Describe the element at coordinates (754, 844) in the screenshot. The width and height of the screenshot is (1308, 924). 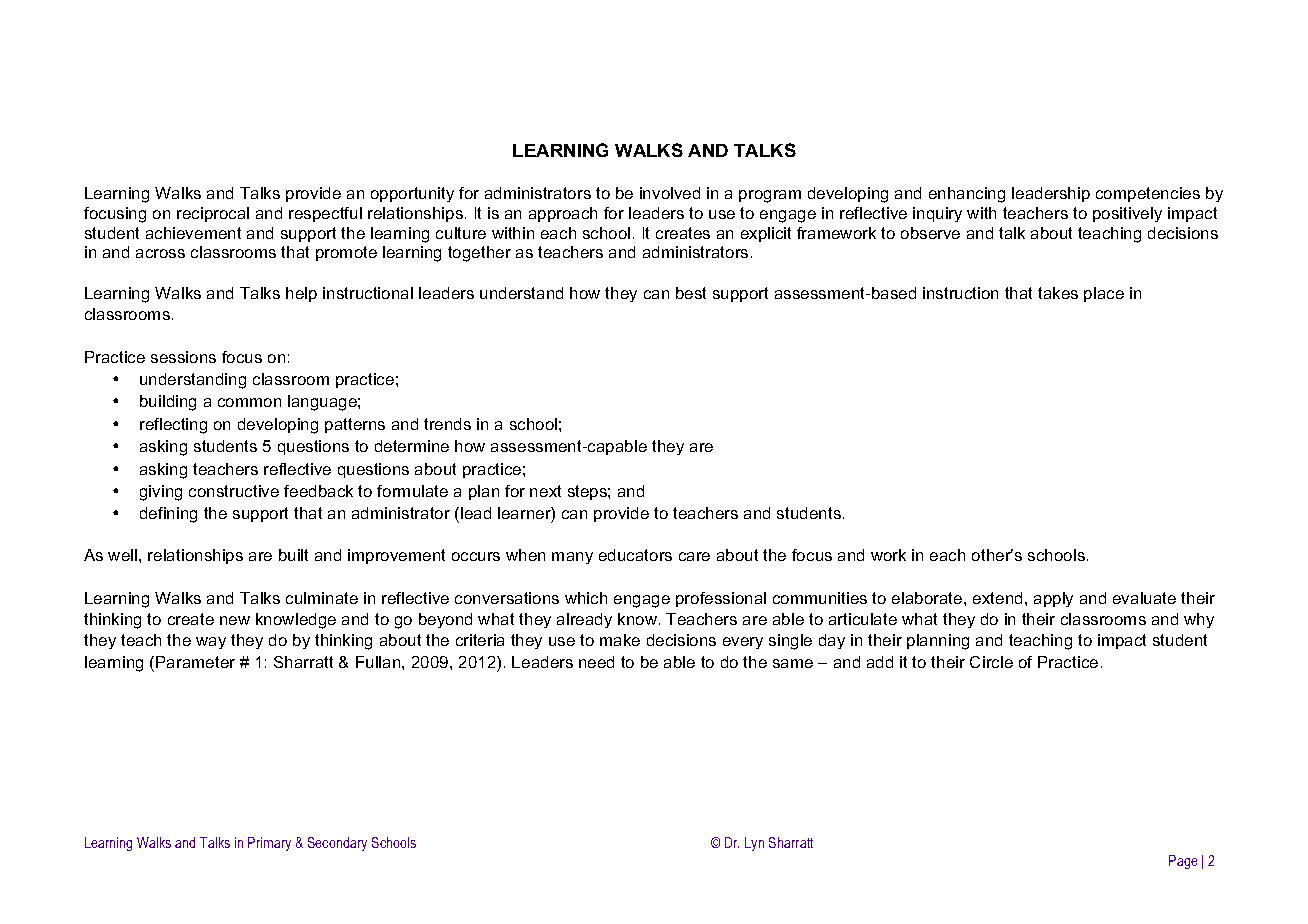
I see `Lyn` at that location.
